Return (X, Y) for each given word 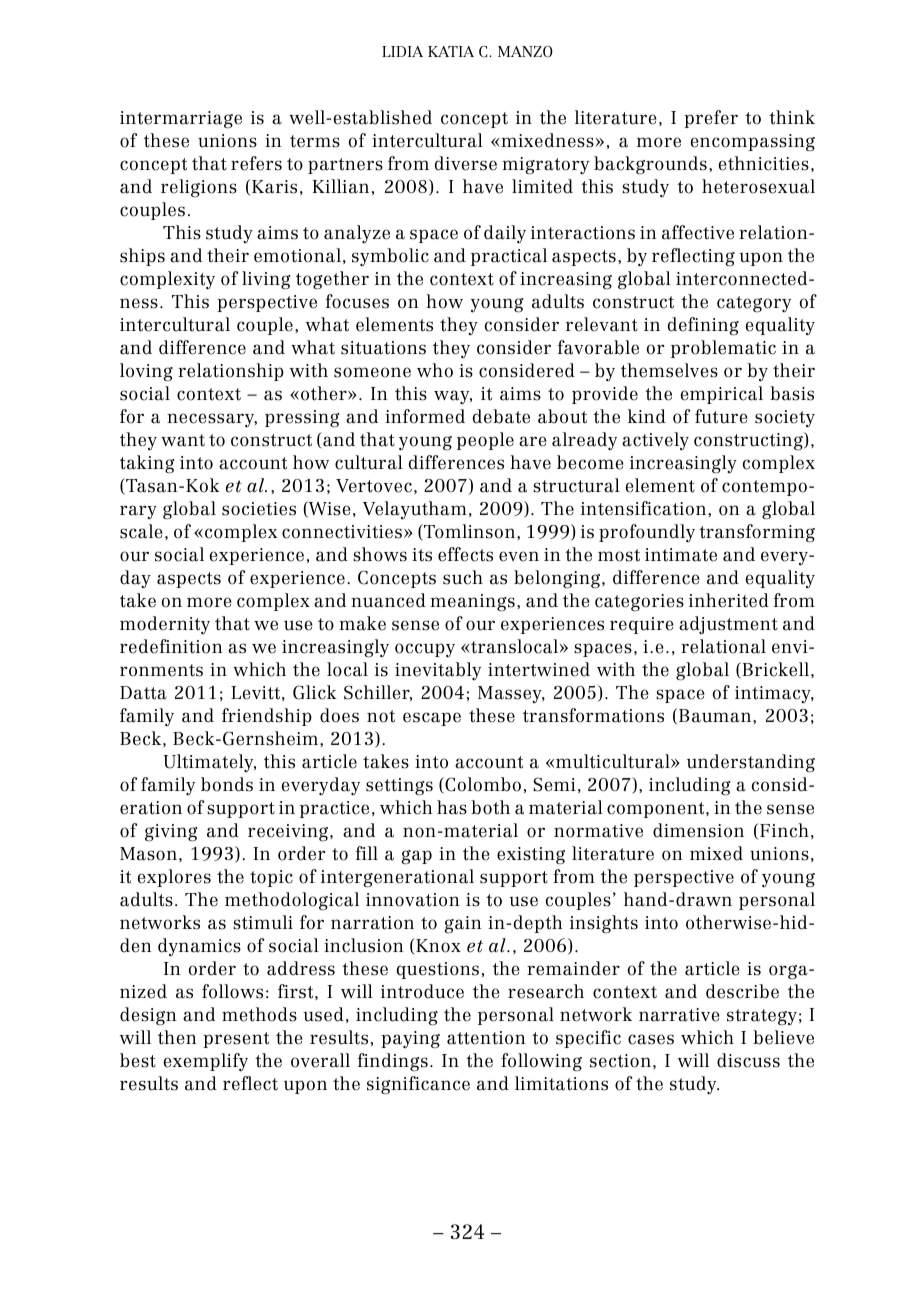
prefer (711, 119)
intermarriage (181, 120)
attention (486, 1038)
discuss (748, 1060)
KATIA (451, 51)
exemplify (206, 1062)
